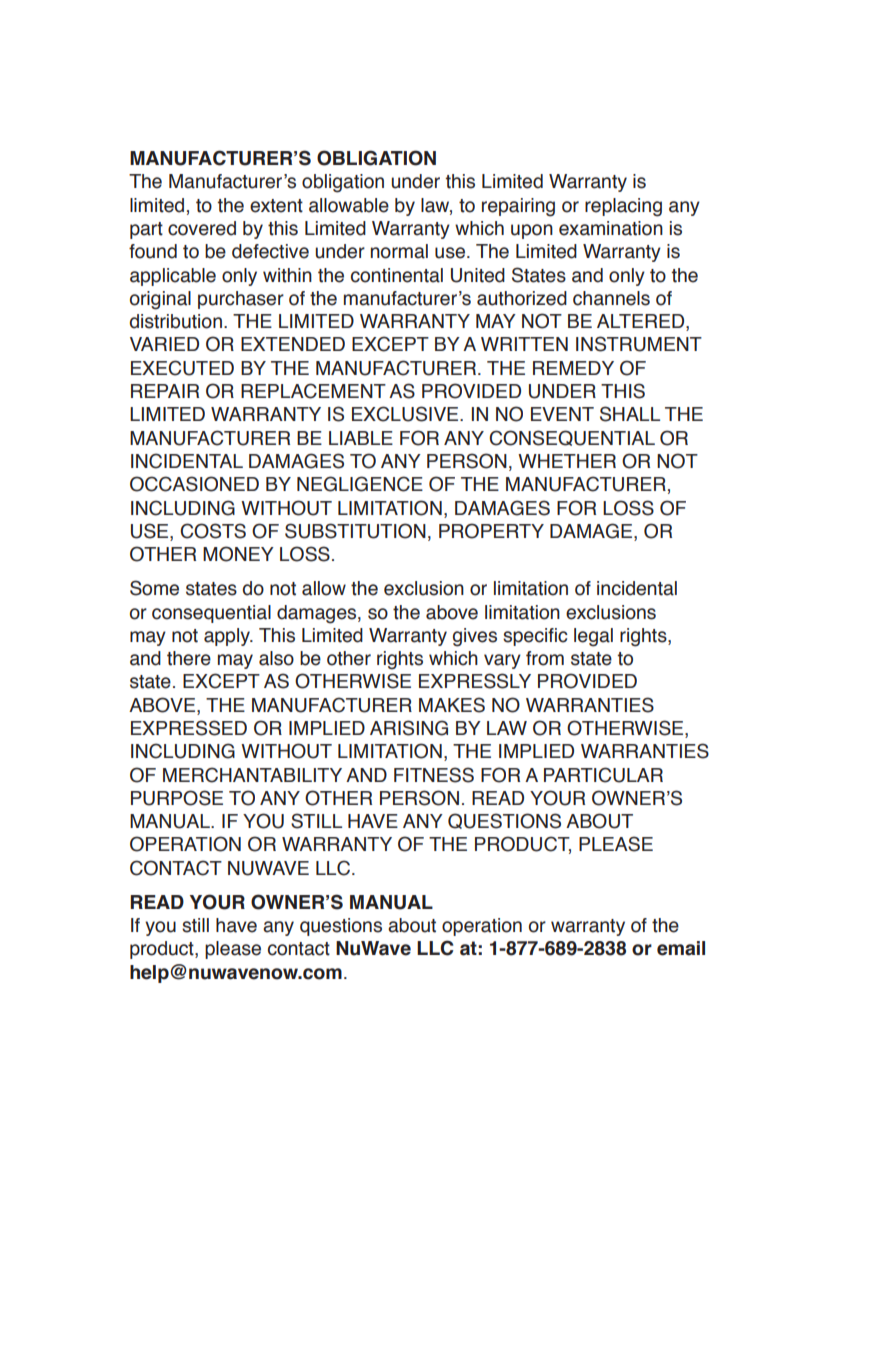  I want to click on normal, so click(399, 251).
